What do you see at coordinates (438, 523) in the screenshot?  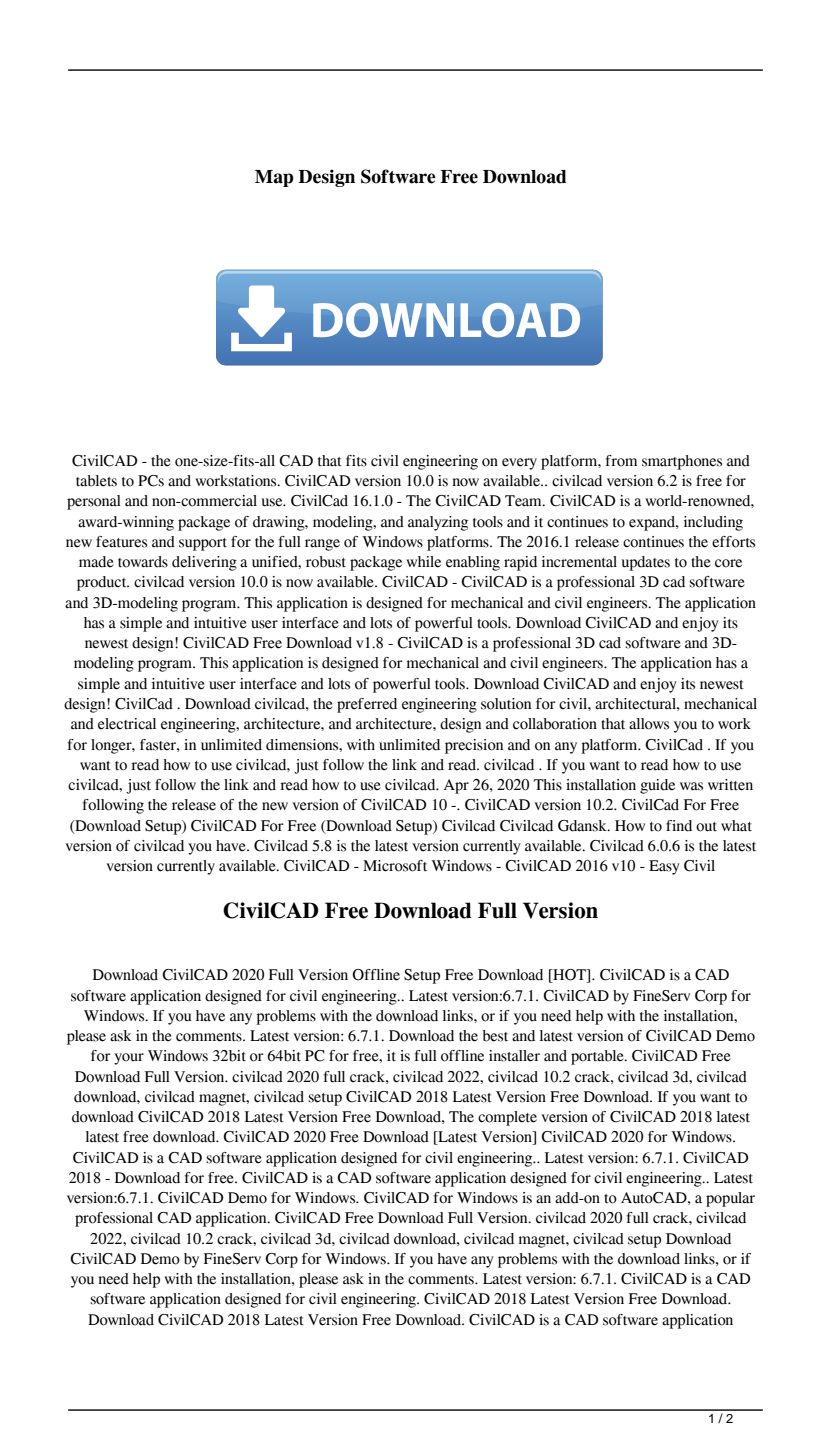 I see `analyzing` at bounding box center [438, 523].
